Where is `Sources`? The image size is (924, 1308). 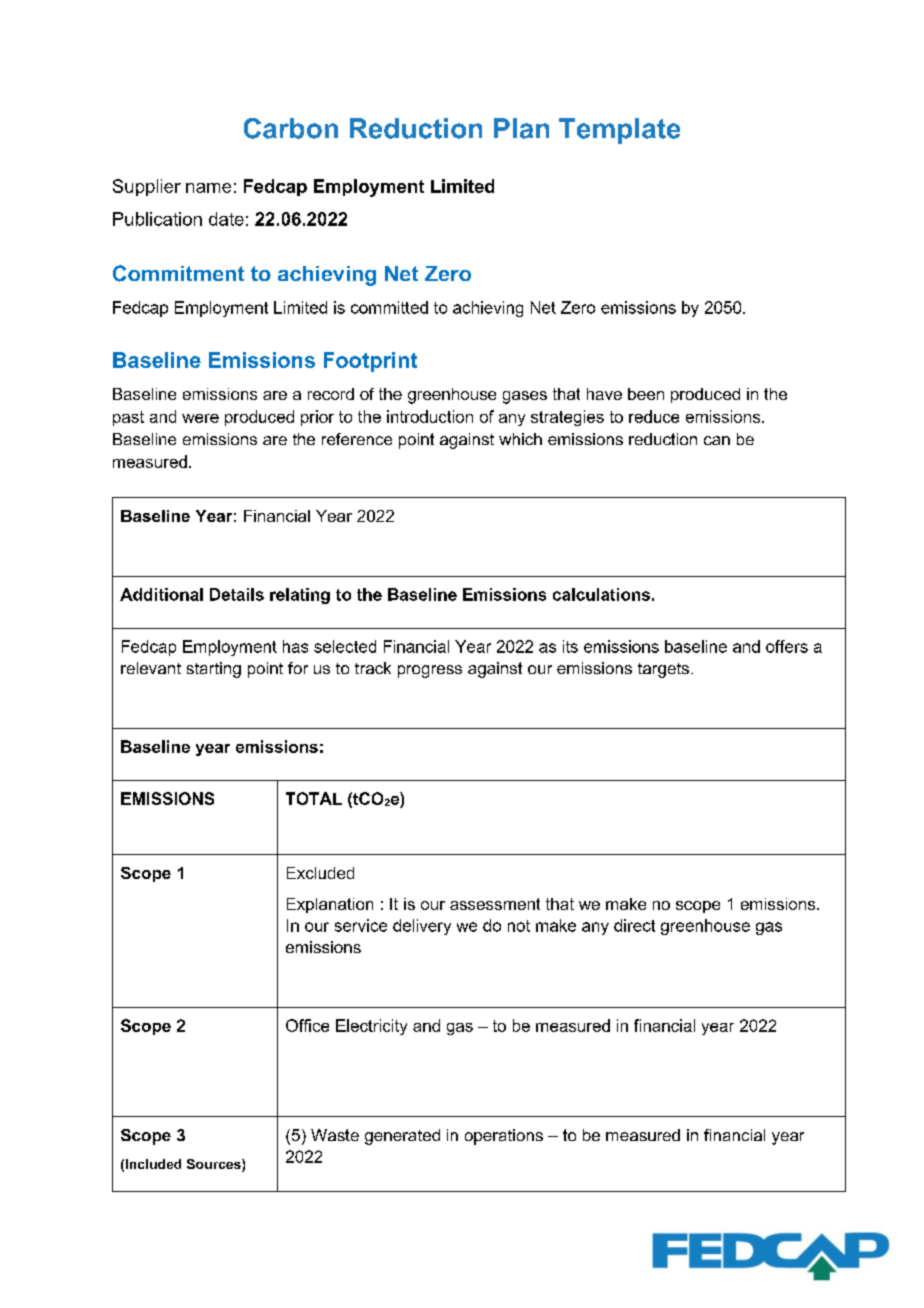 Sources is located at coordinates (215, 1165).
